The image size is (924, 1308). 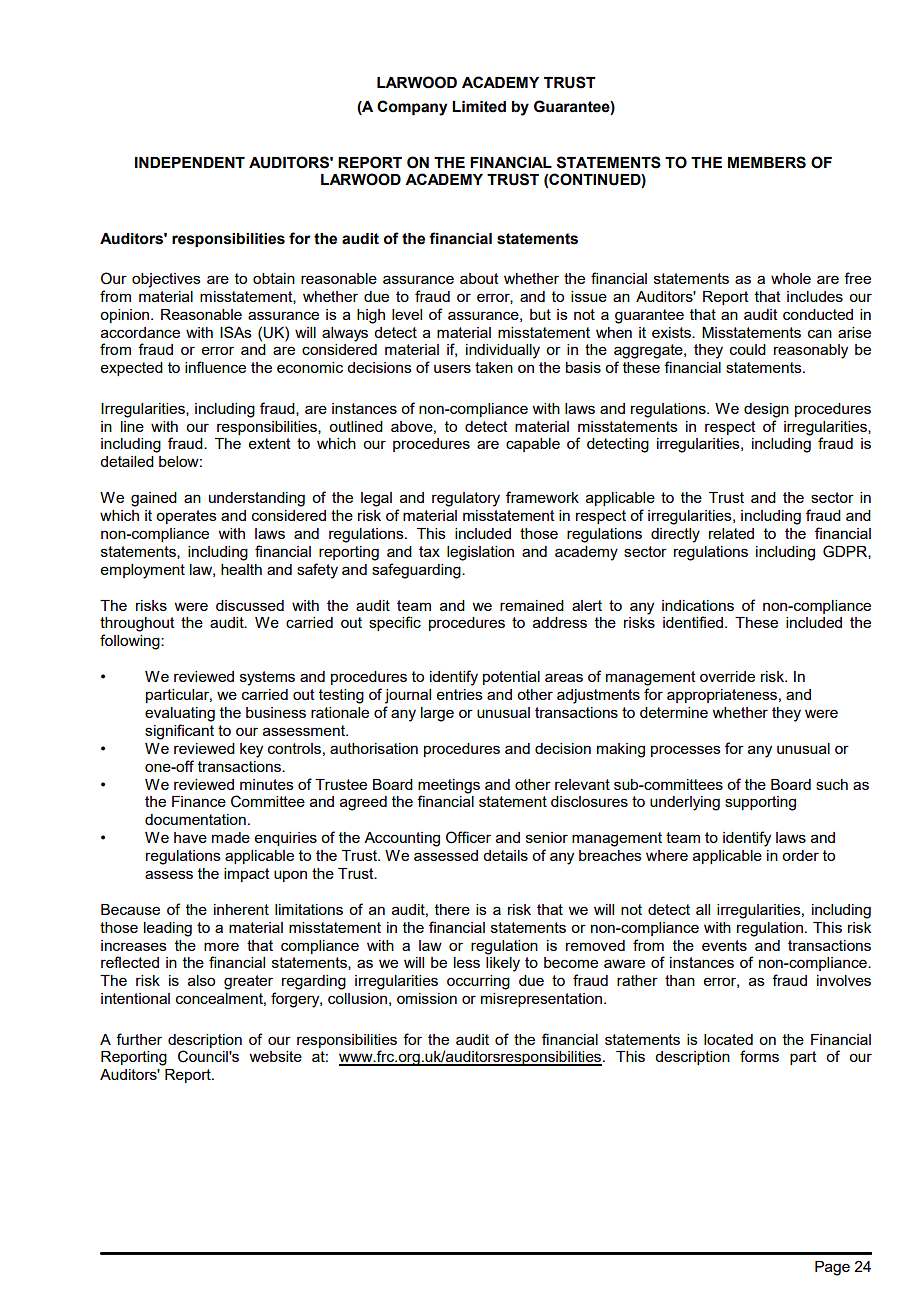 What do you see at coordinates (215, 367) in the screenshot?
I see `influence` at bounding box center [215, 367].
